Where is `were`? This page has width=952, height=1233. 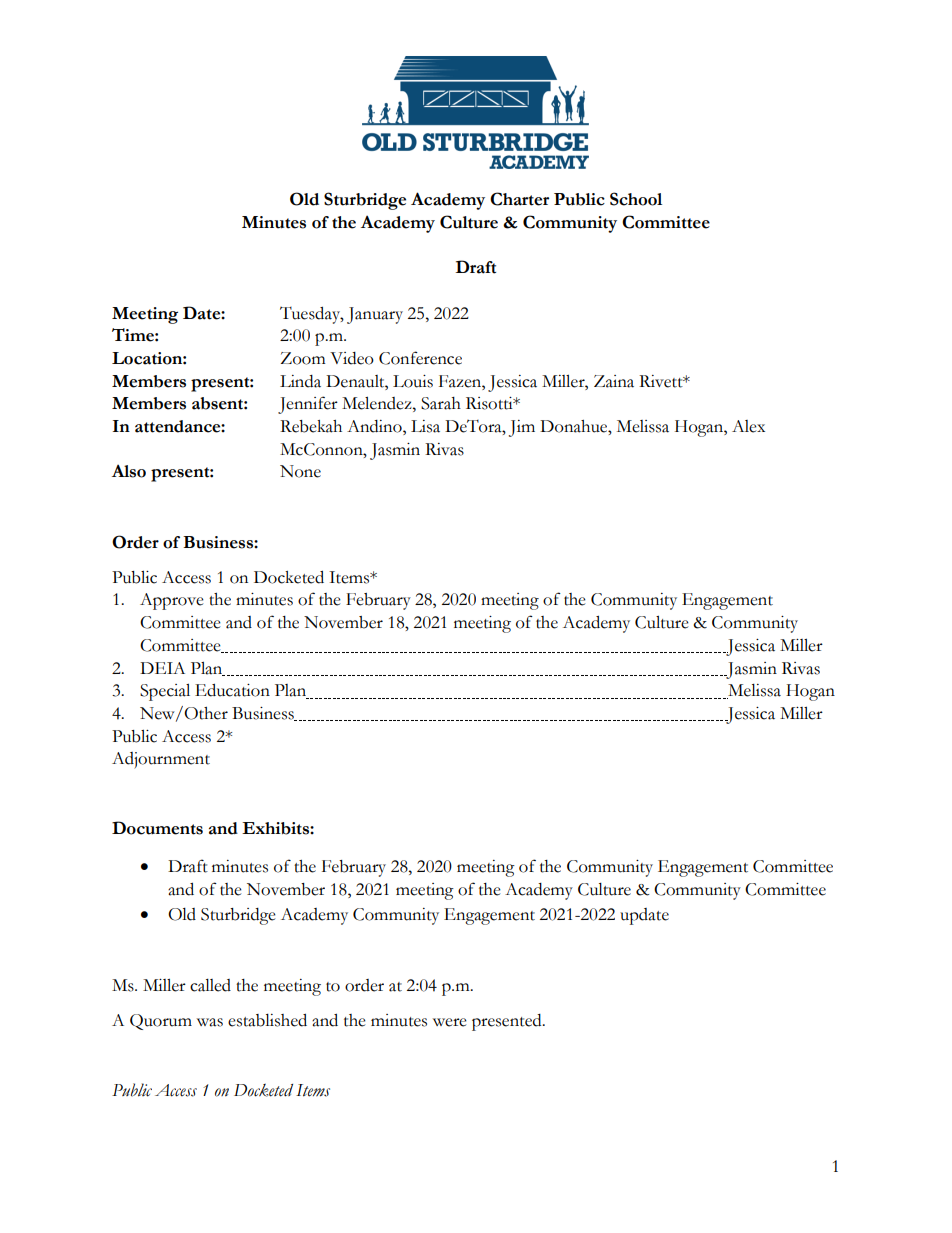 were is located at coordinates (450, 1022).
